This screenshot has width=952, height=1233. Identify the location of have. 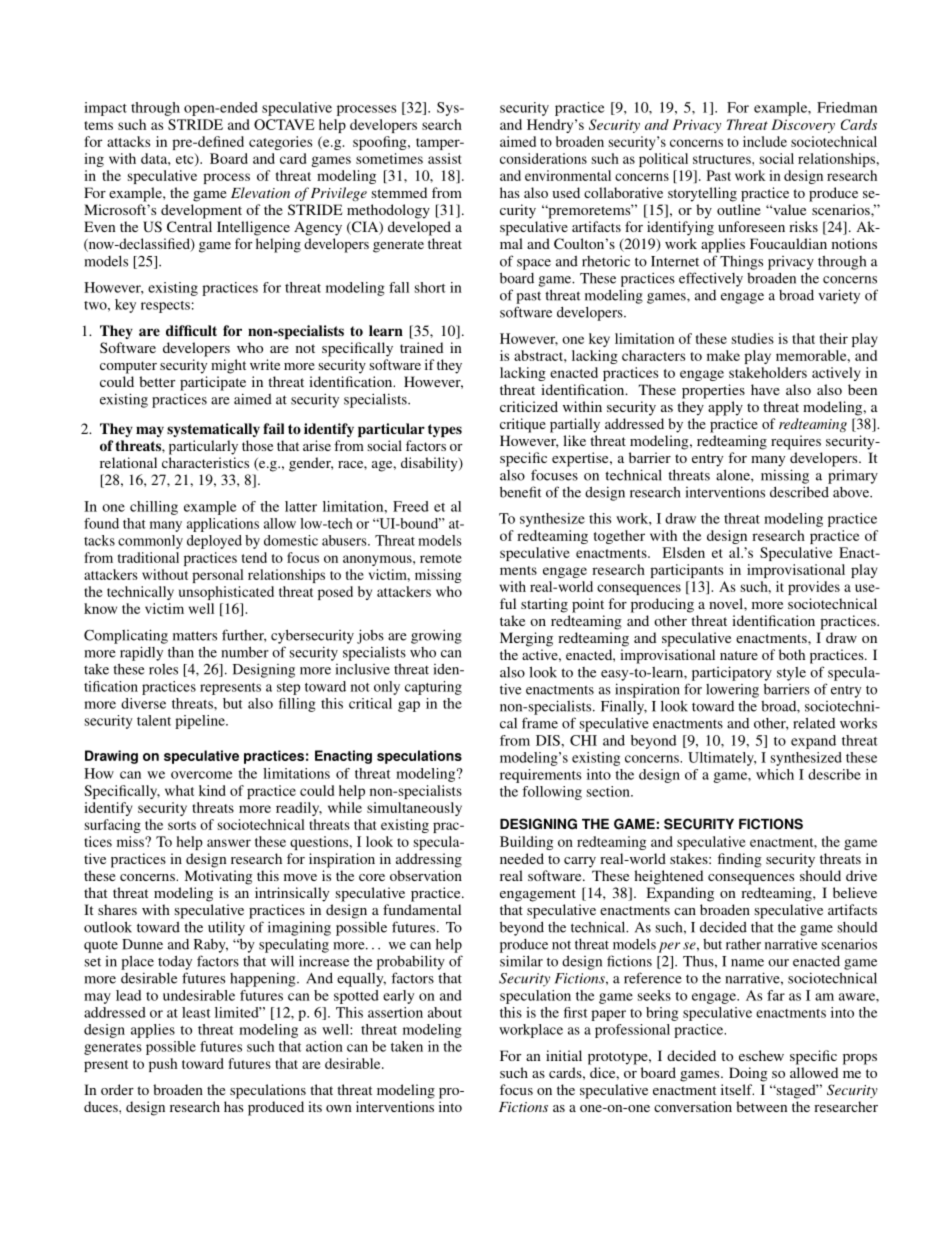
(765, 389).
